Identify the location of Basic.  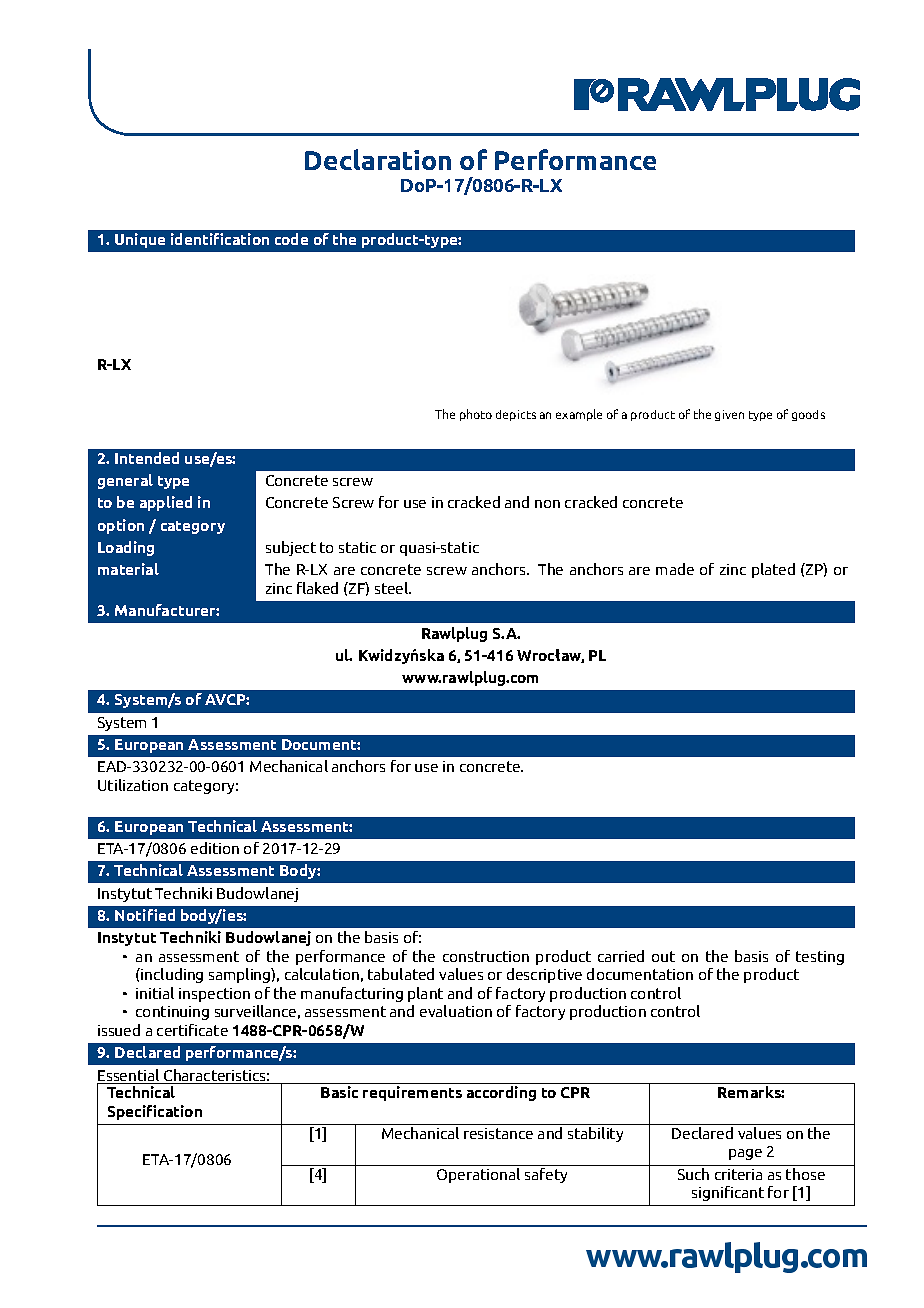
(339, 1092).
